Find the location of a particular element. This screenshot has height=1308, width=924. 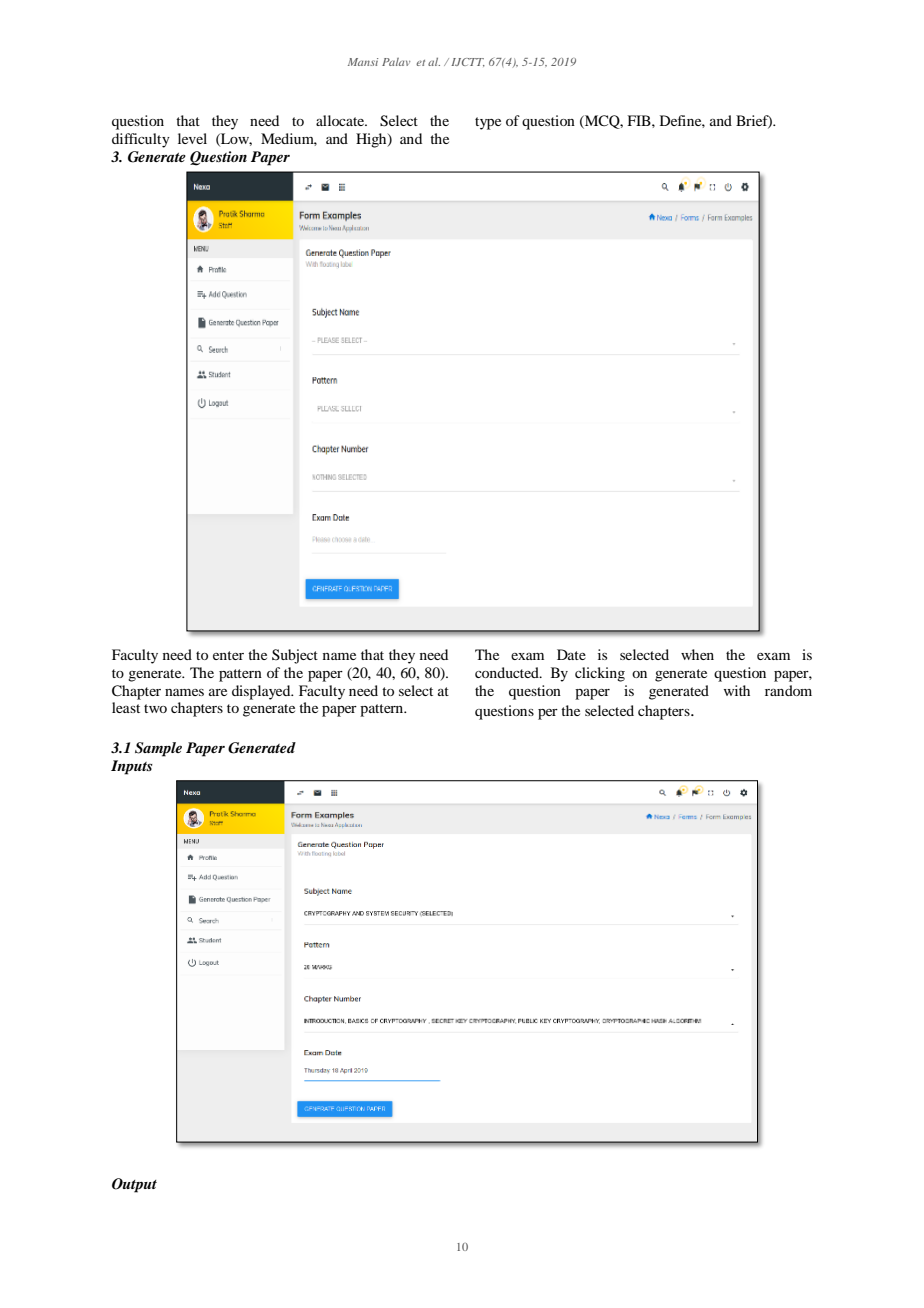

High is located at coordinates (372, 140).
